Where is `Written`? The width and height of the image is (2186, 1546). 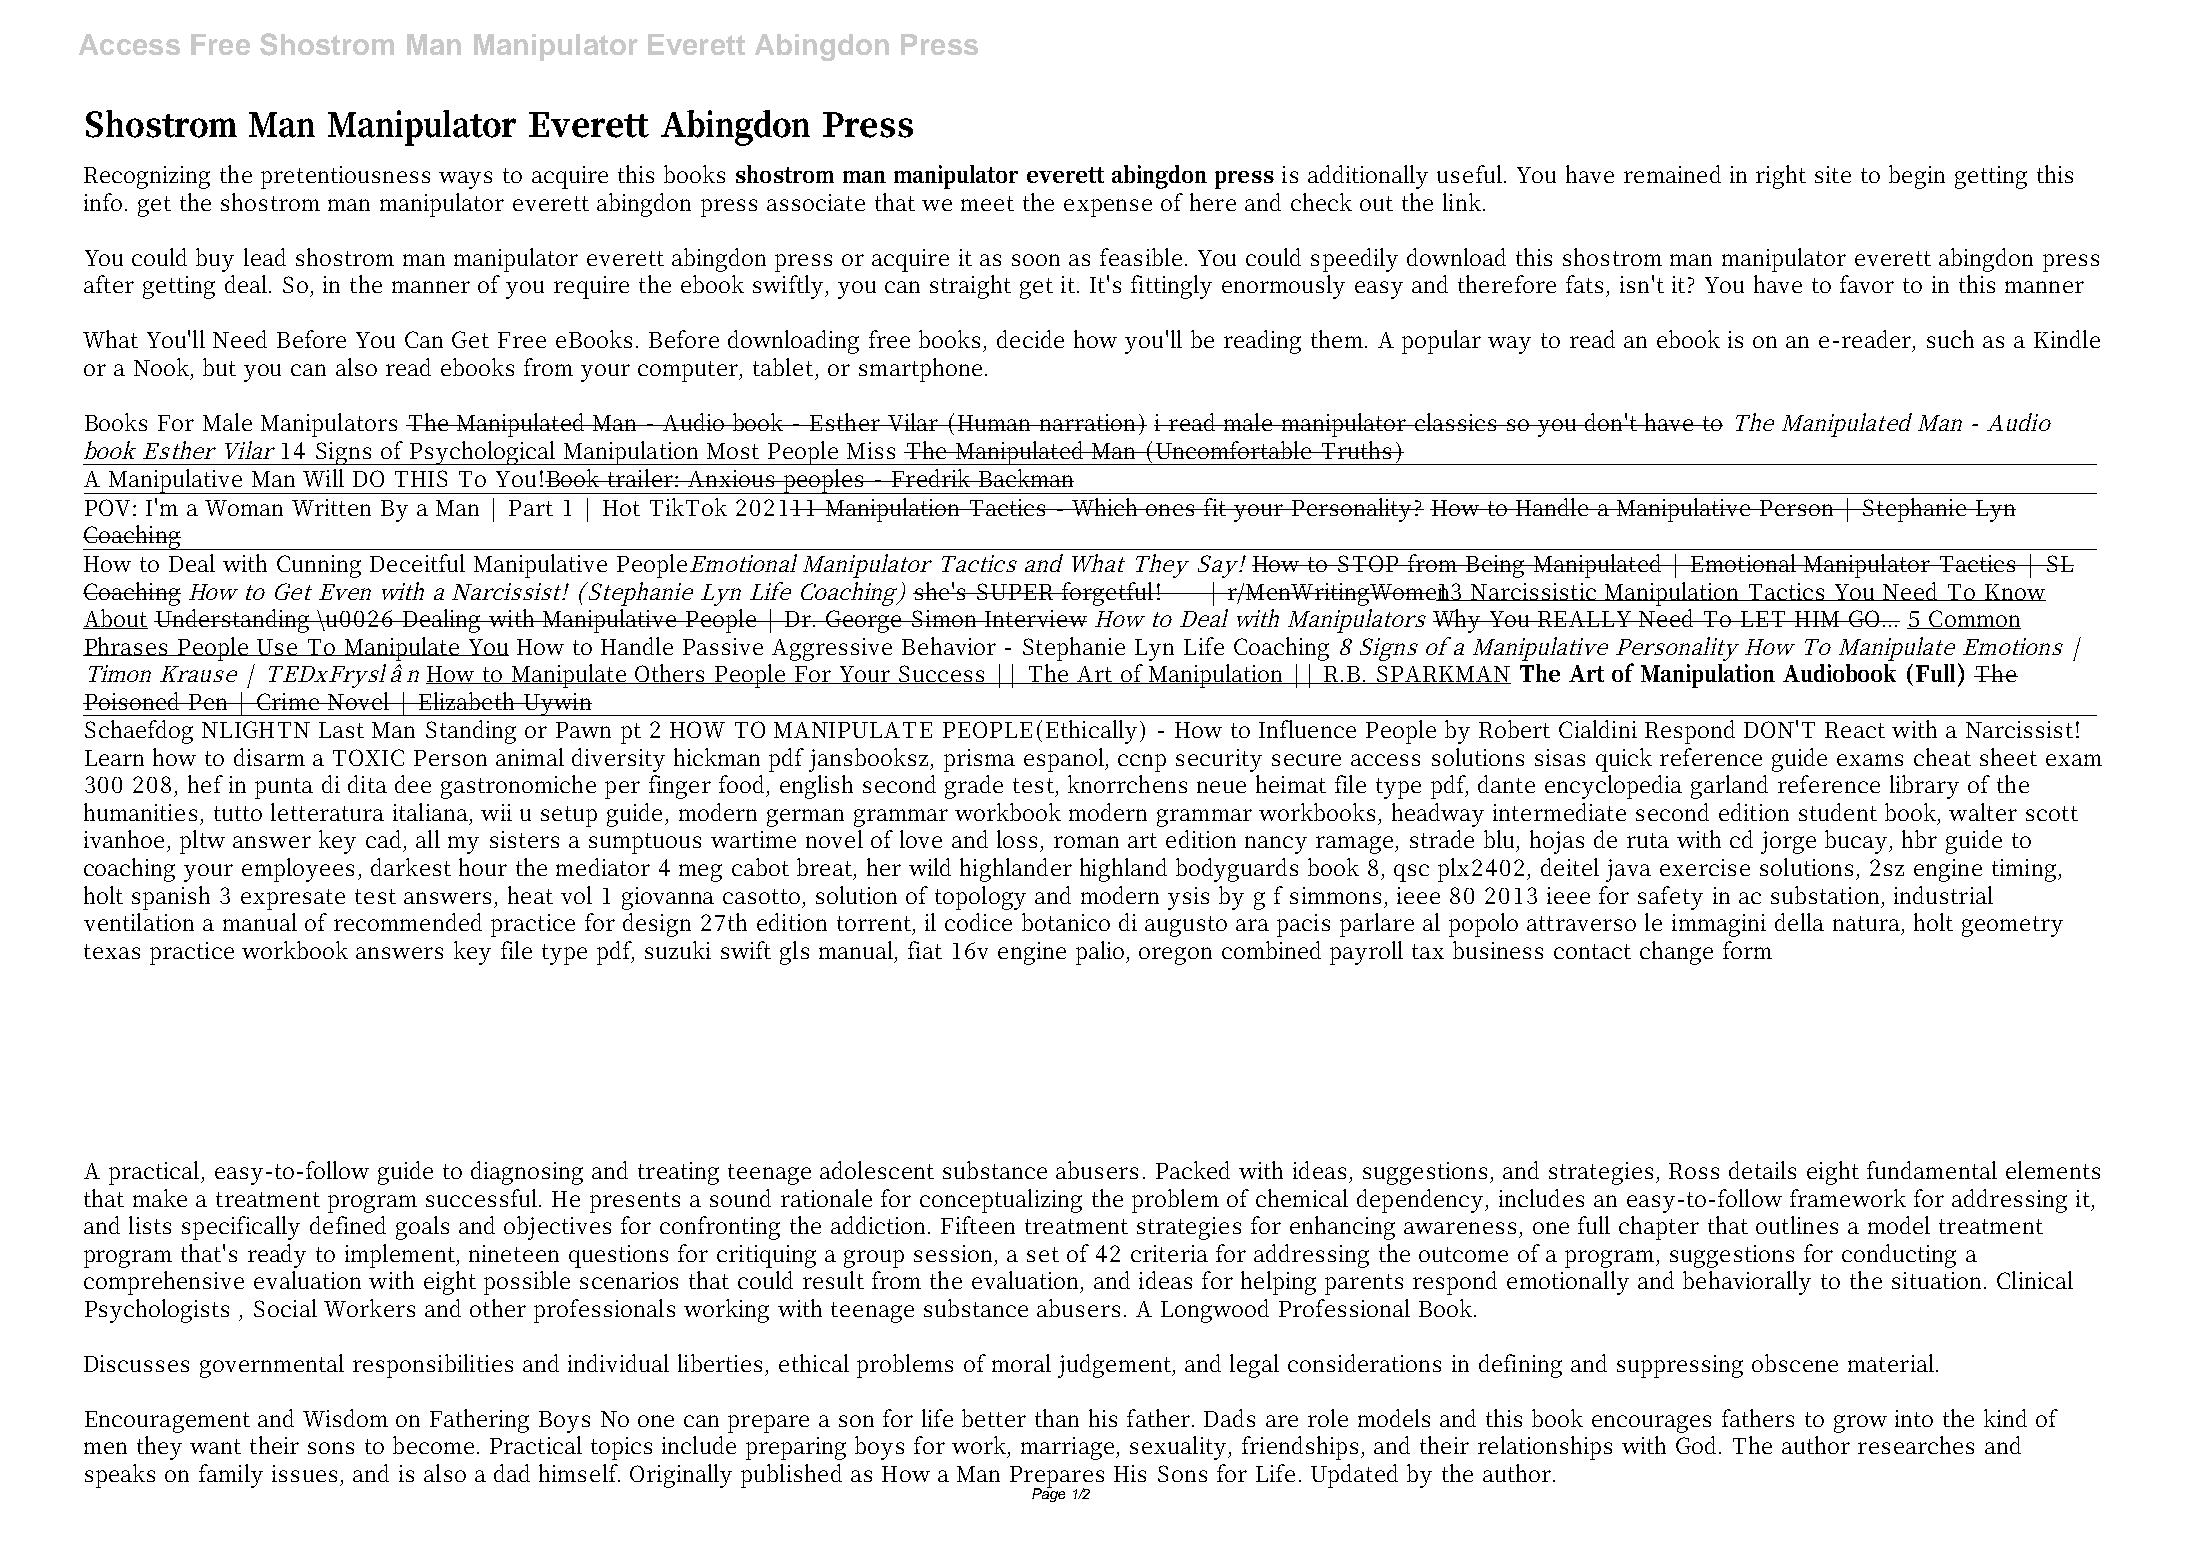 Written is located at coordinates (331, 507).
